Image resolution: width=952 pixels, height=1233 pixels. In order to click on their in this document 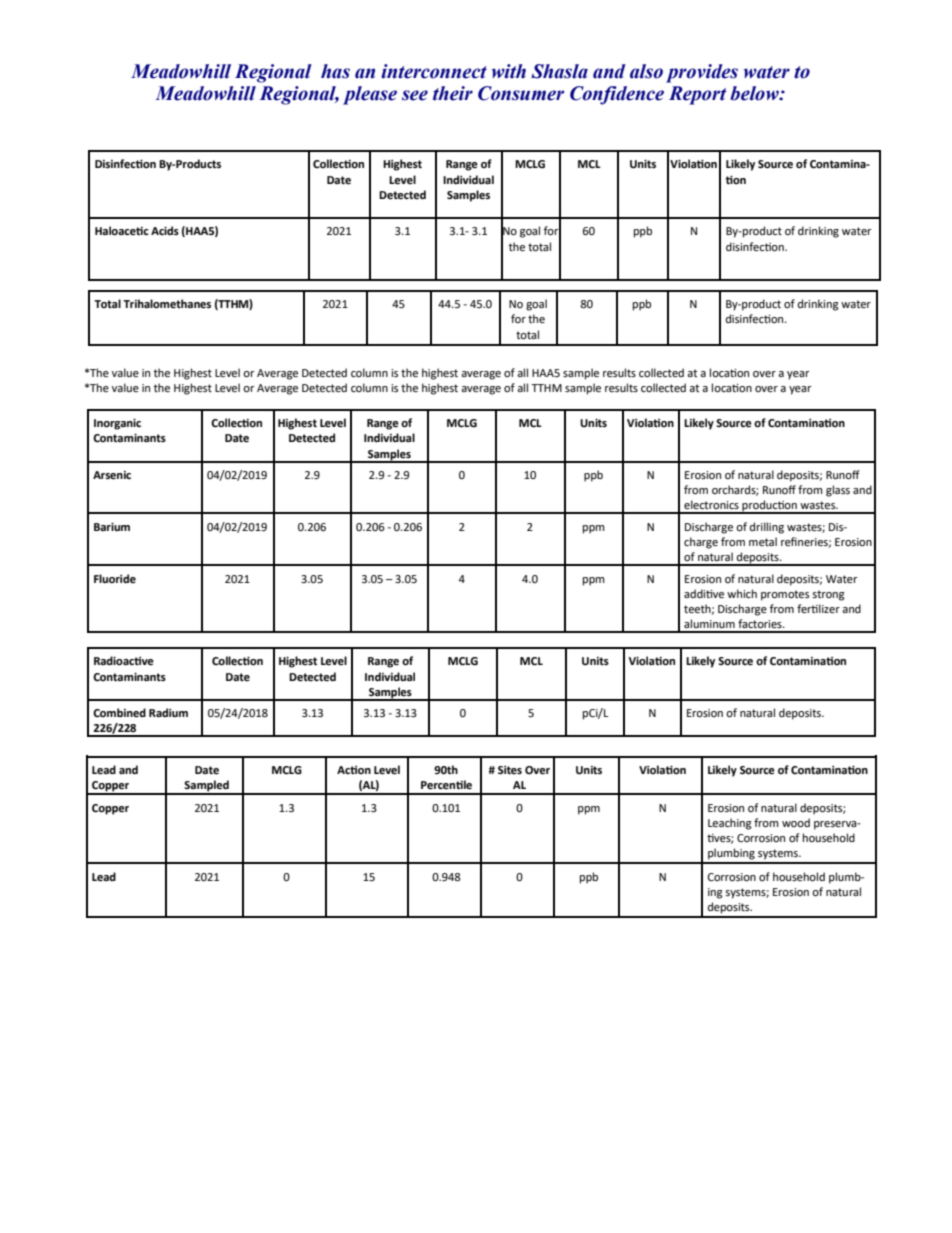, I will do `click(453, 93)`.
